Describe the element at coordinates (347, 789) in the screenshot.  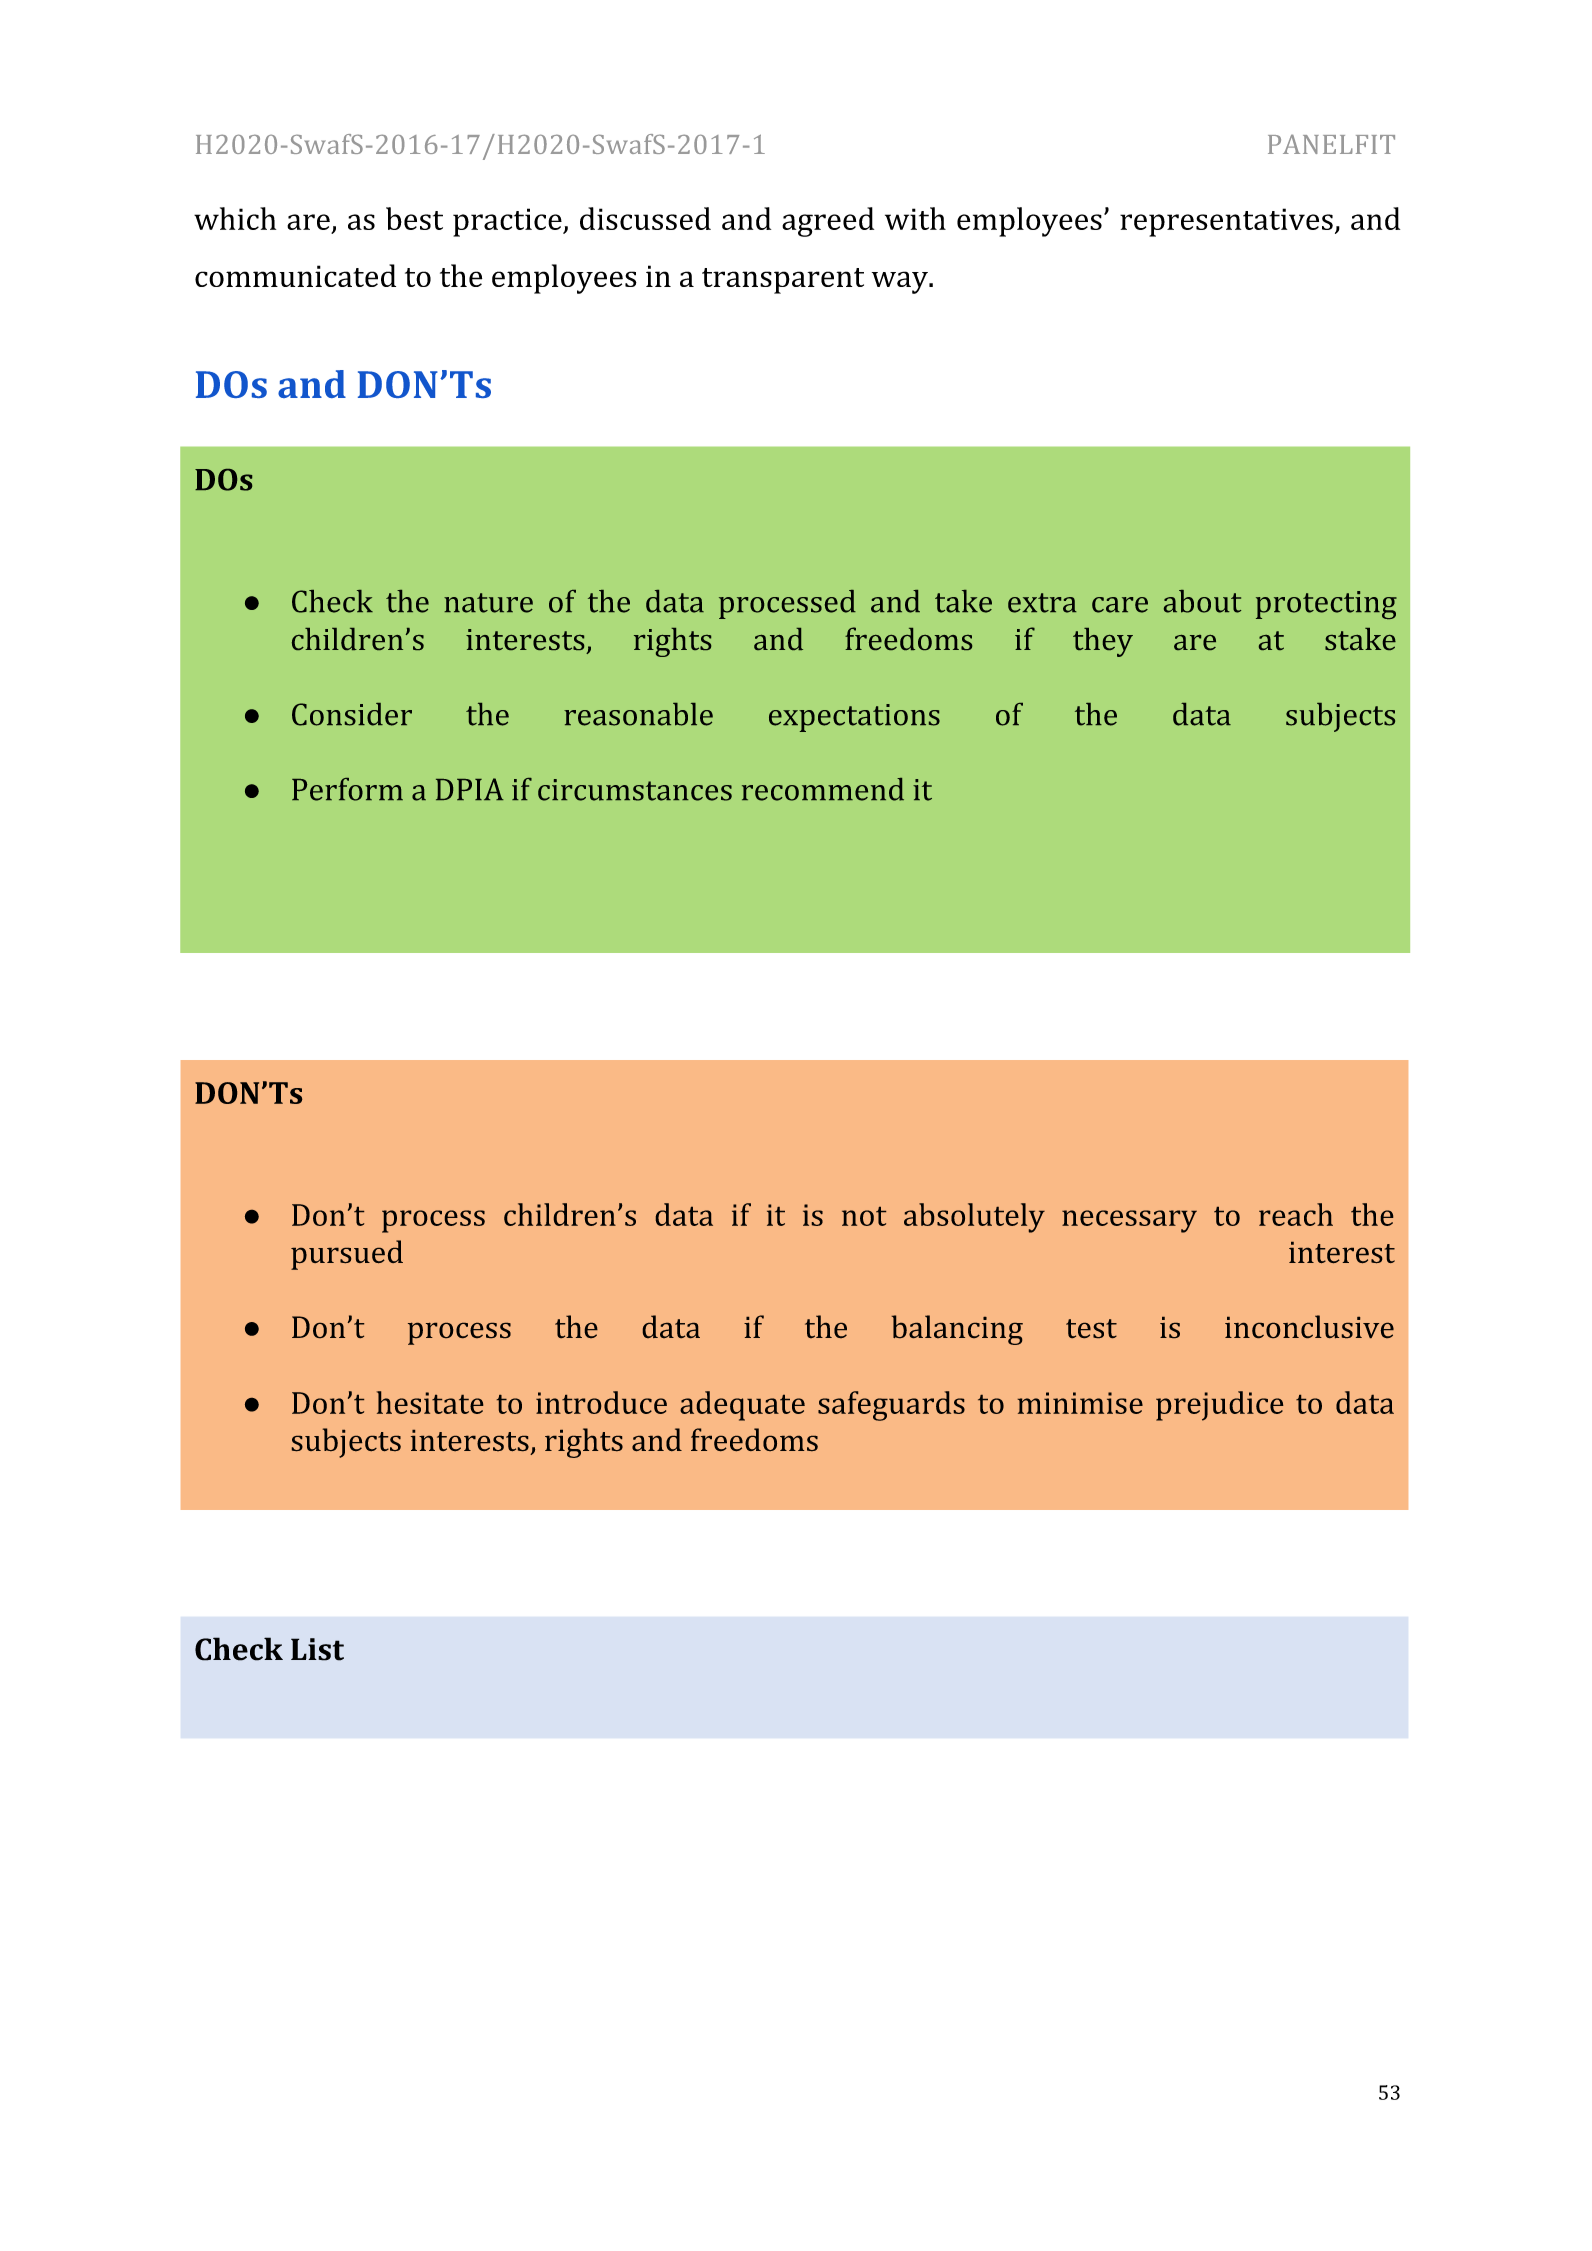
I see `Perform` at that location.
